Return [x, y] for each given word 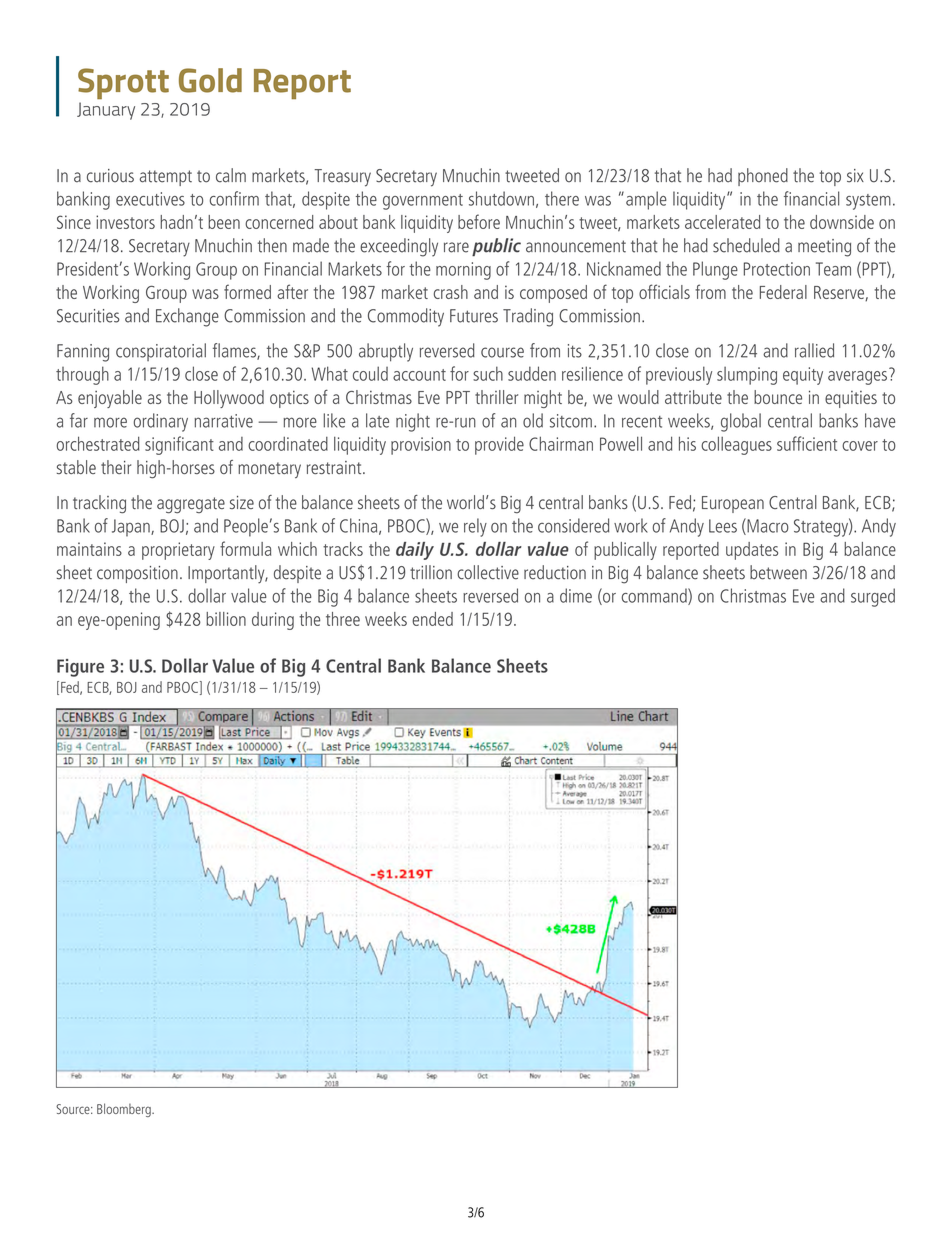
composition [137, 574]
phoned [763, 177]
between [778, 572]
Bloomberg [125, 1110]
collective [488, 572]
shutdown [501, 198]
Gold [210, 80]
